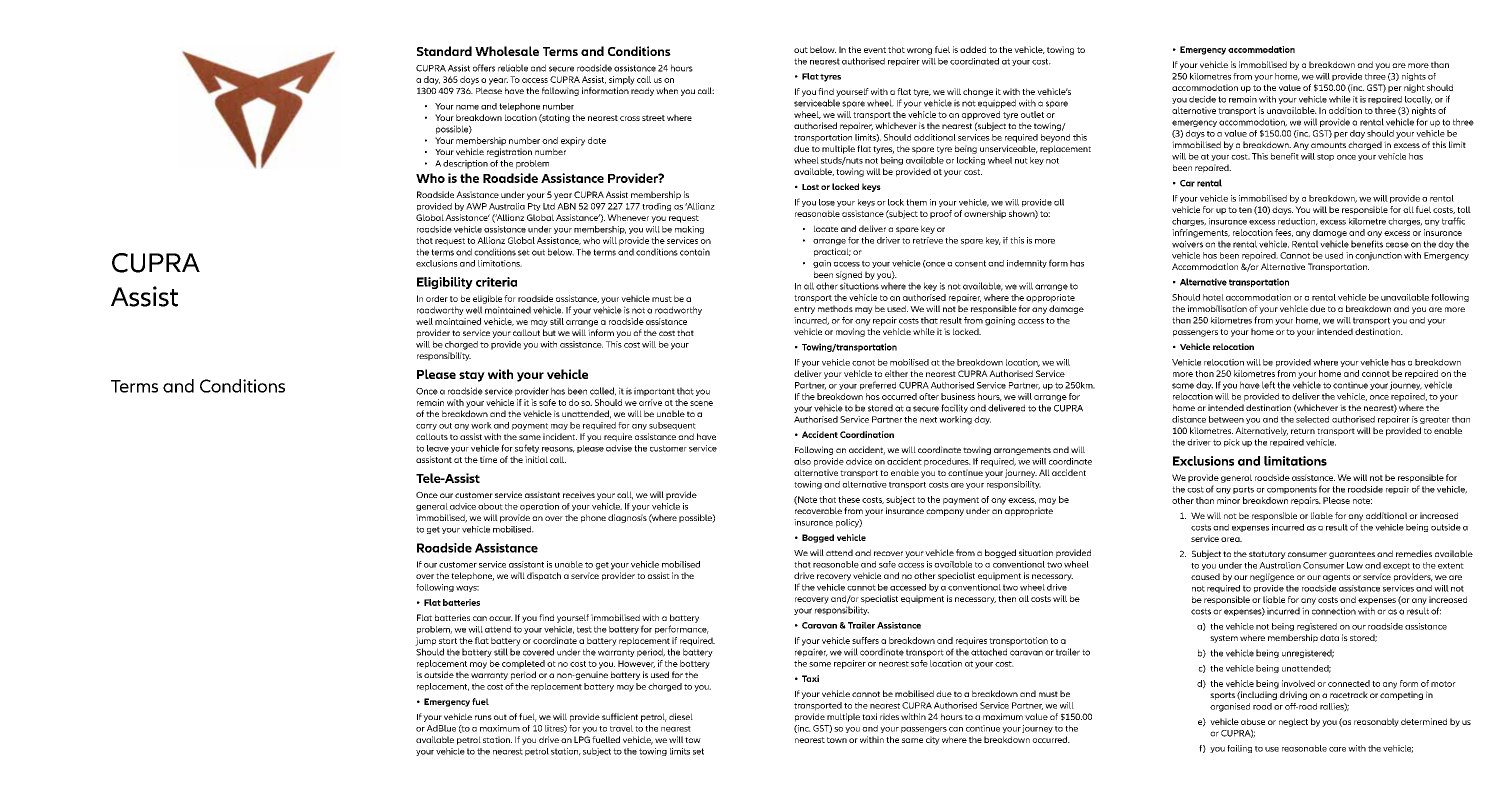 The image size is (1512, 801). I want to click on decide, so click(1202, 99).
